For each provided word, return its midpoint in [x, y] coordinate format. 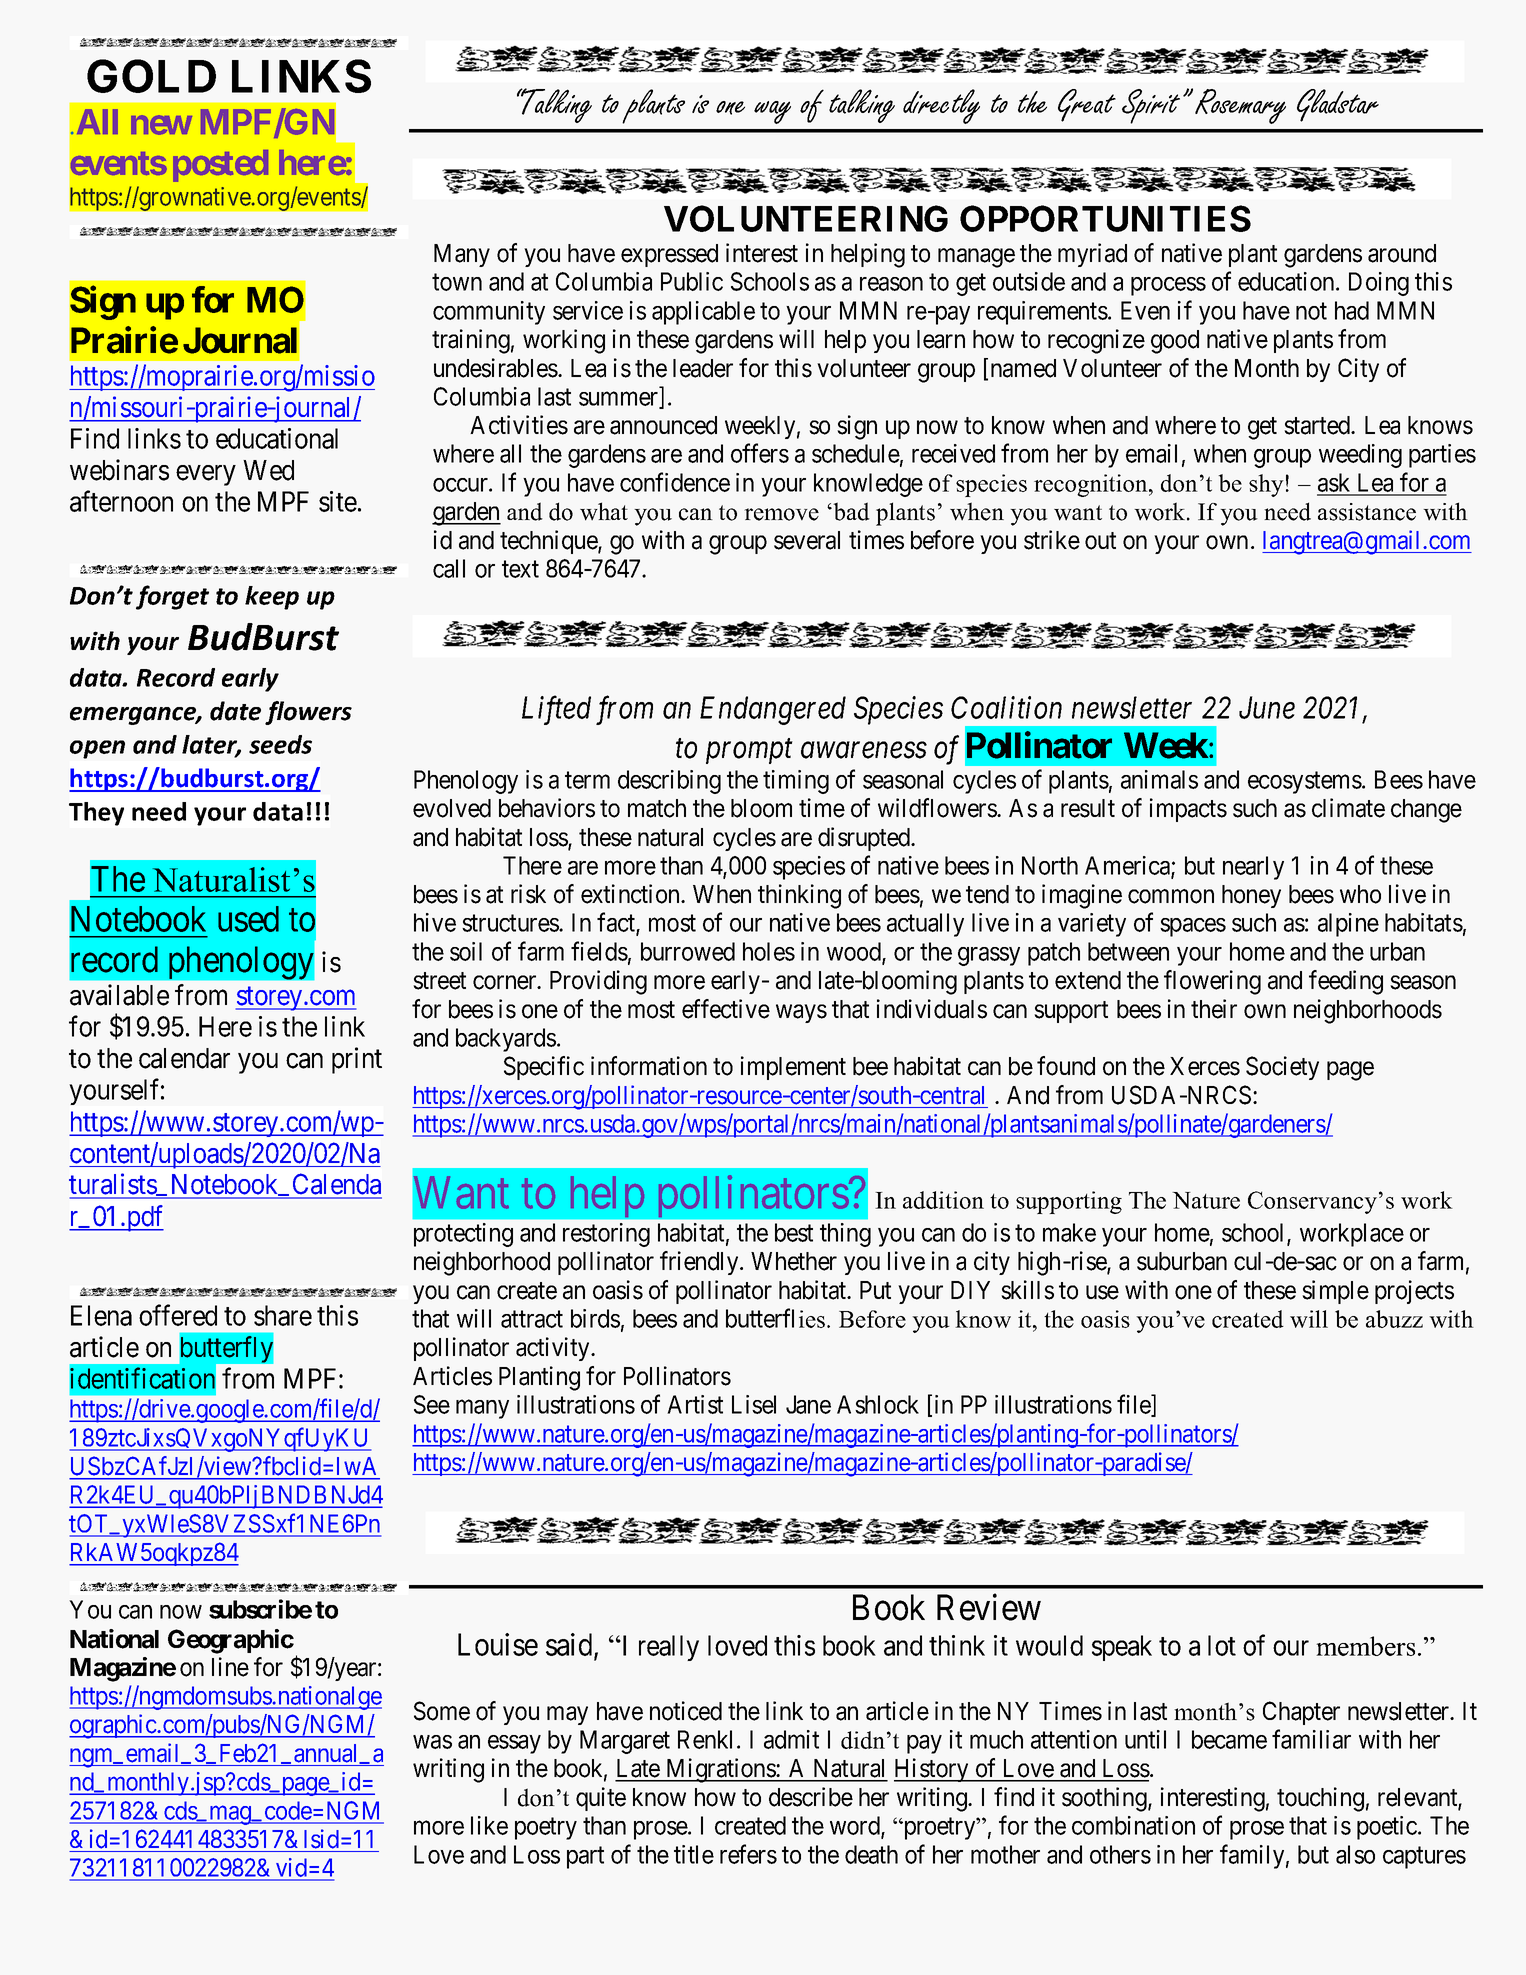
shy [1266, 485]
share [283, 1315]
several [807, 540]
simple [1335, 1292]
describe [811, 1797]
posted [220, 166]
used [248, 919]
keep [272, 598]
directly [941, 106]
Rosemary [1240, 106]
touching [1320, 1799]
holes [769, 951]
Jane [808, 1404]
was [432, 1742]
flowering [1212, 982]
